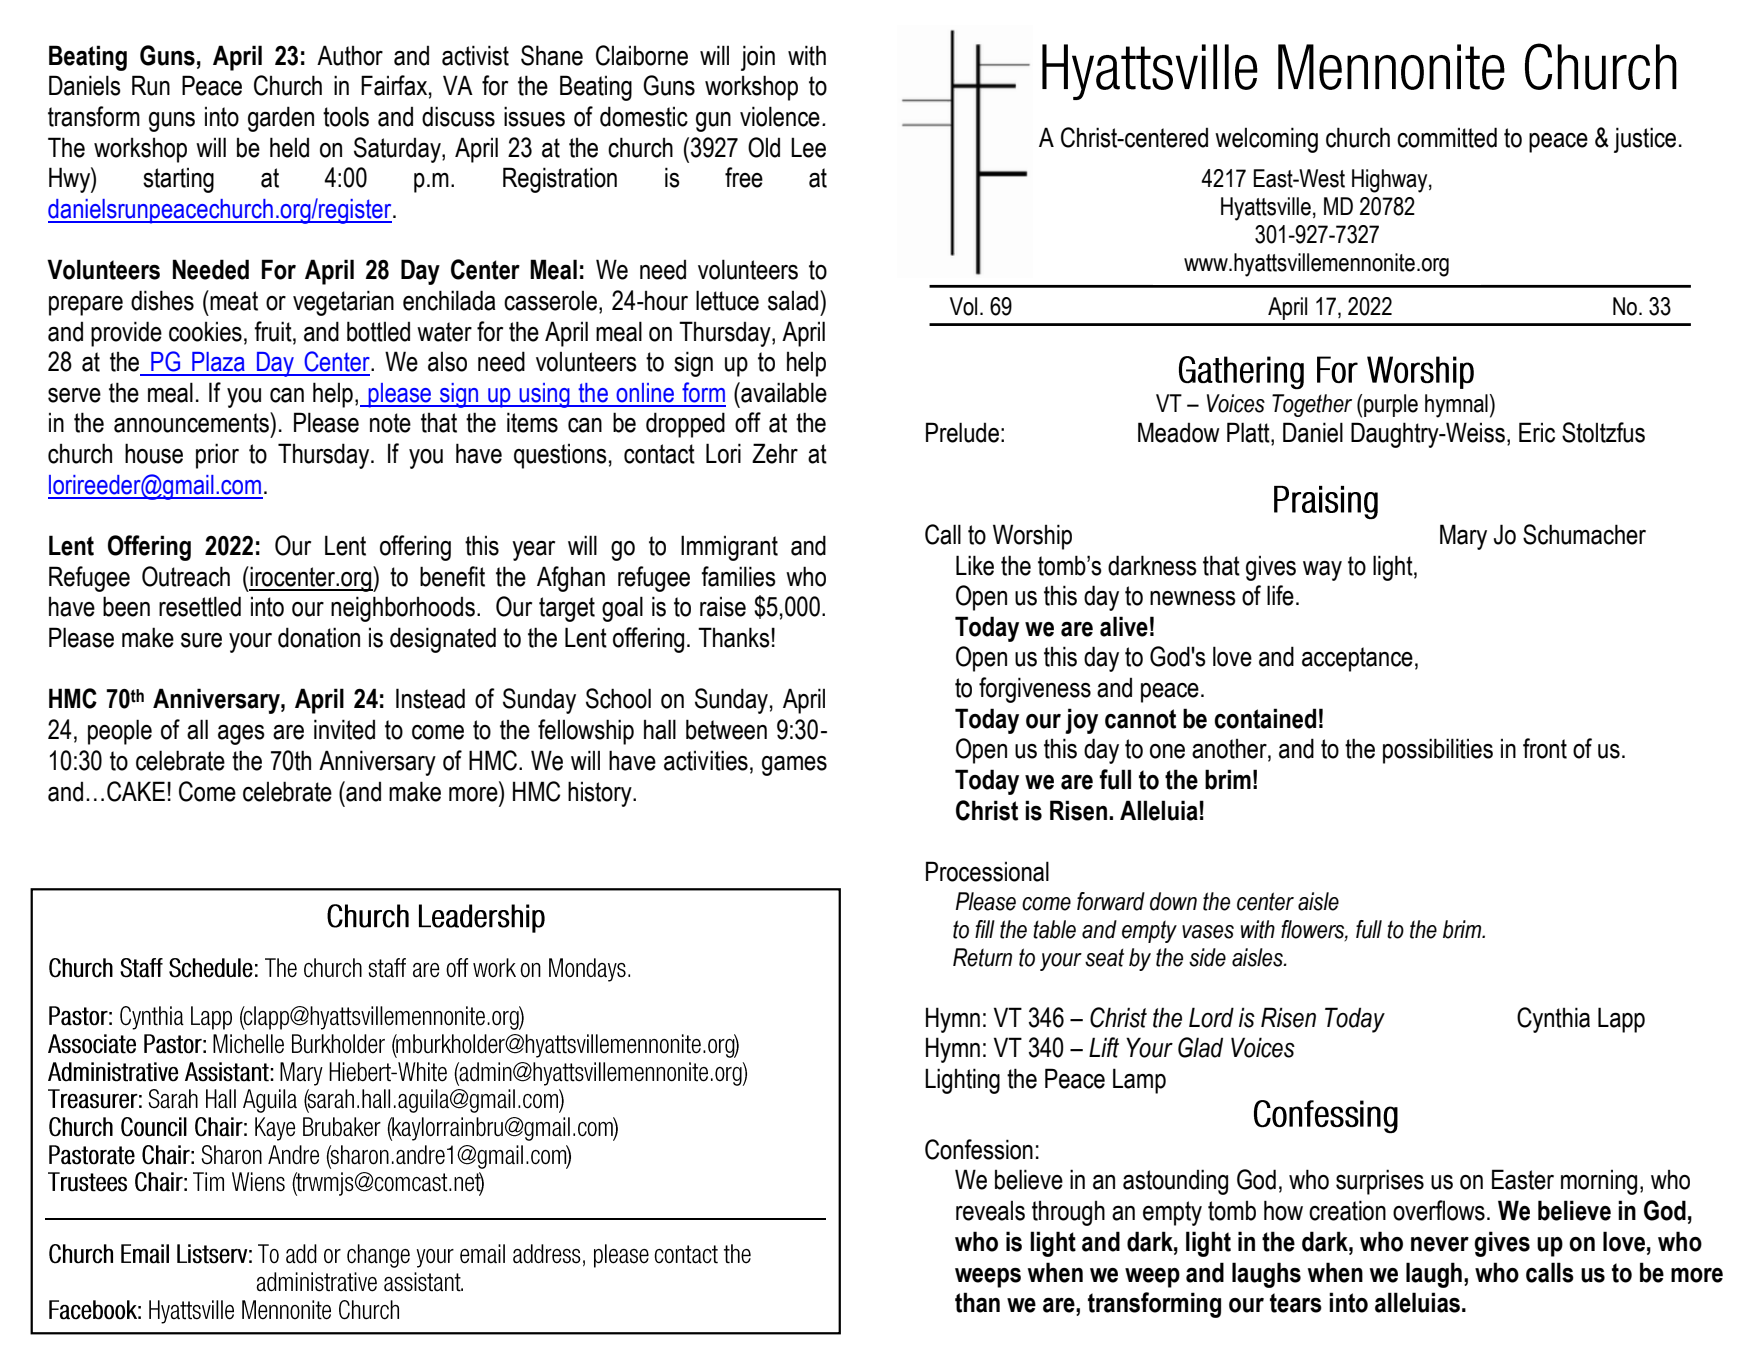 The width and height of the image is (1763, 1362). Describe the element at coordinates (1553, 1020) in the image. I see `Cynthia` at that location.
